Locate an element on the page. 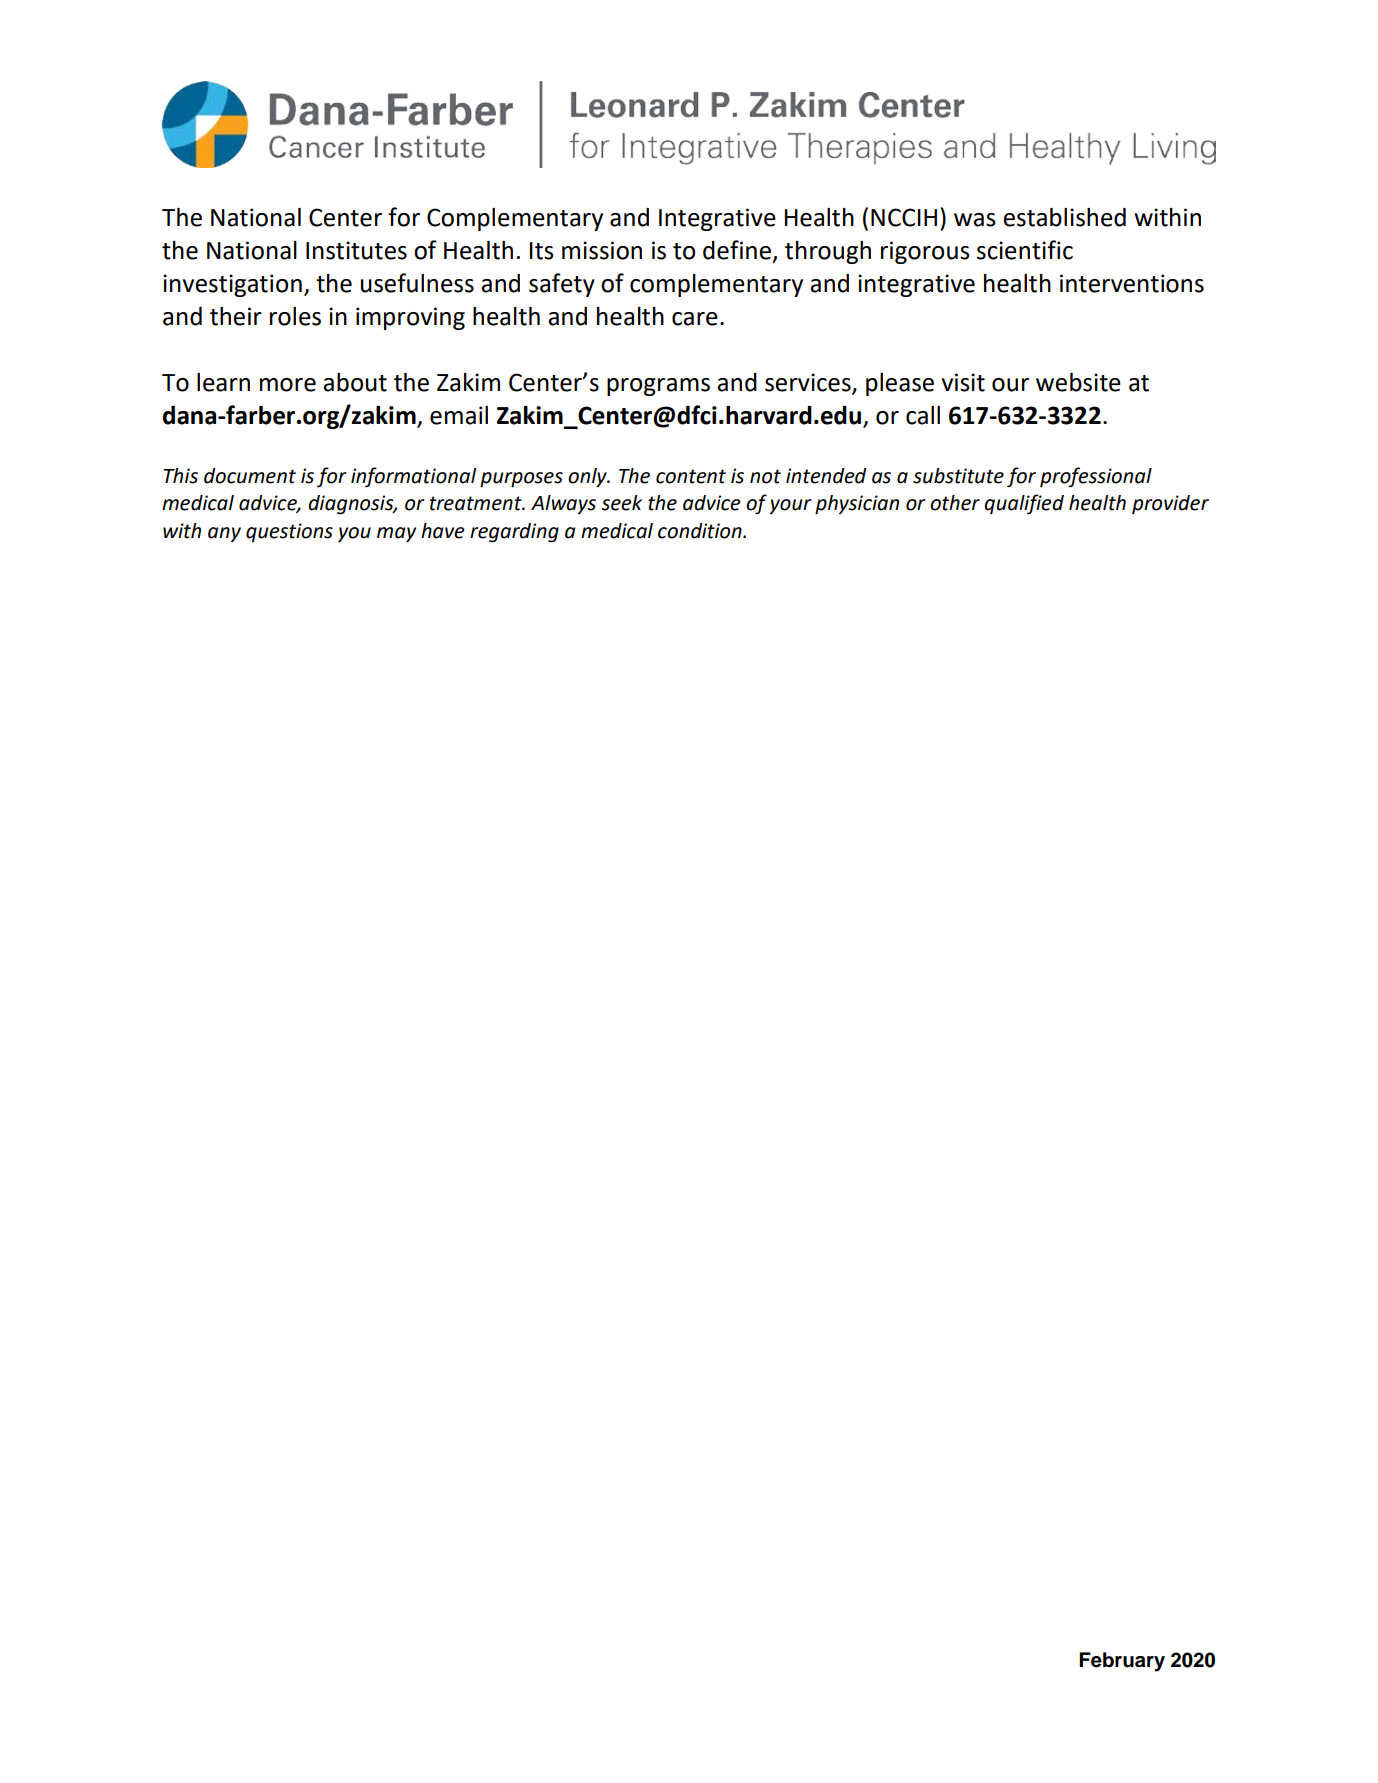 The width and height of the image is (1378, 1783). February is located at coordinates (1122, 1662).
